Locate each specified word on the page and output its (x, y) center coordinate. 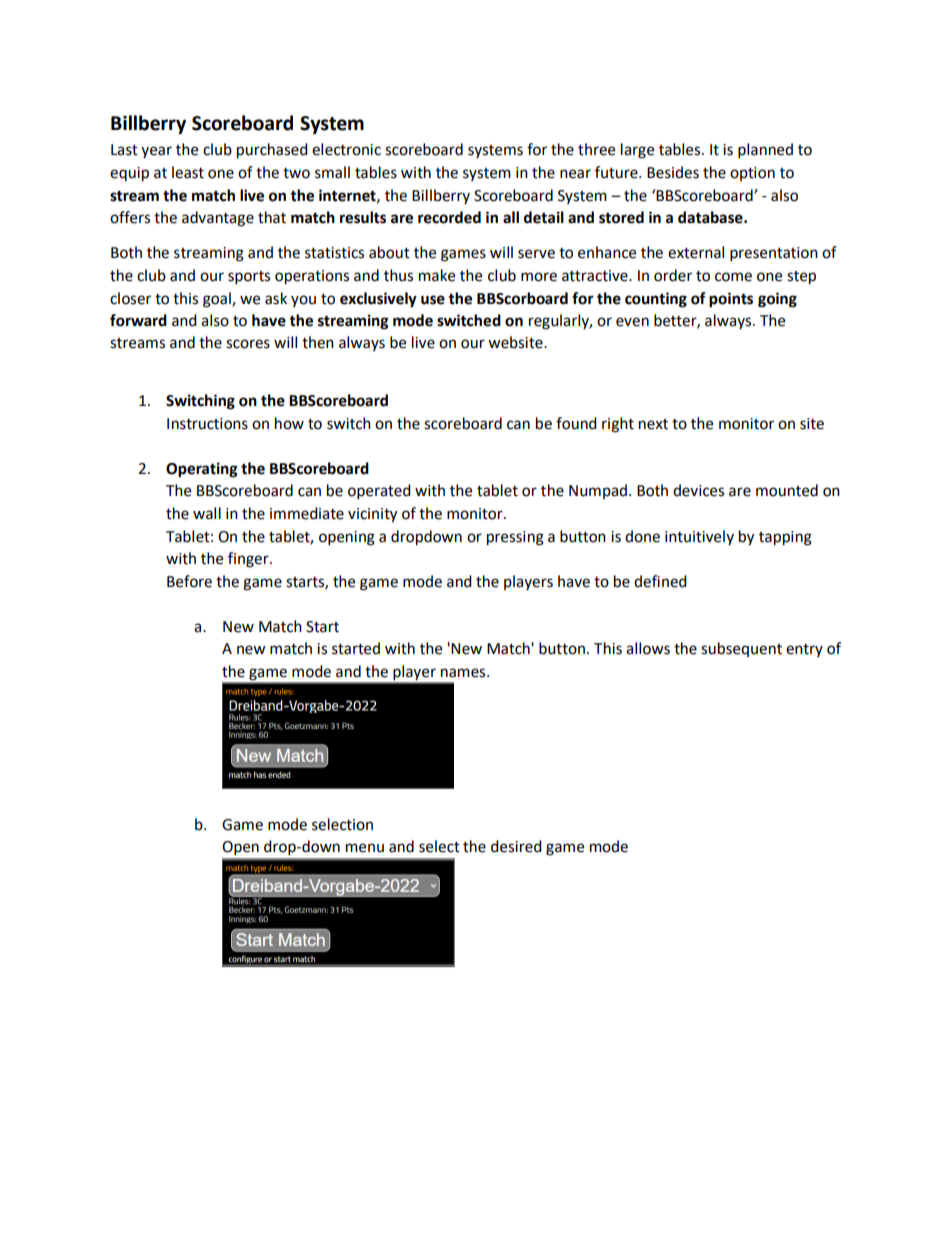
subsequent (741, 649)
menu (365, 848)
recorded (449, 217)
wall (207, 513)
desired (516, 846)
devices (698, 490)
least (188, 172)
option (752, 174)
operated (379, 492)
